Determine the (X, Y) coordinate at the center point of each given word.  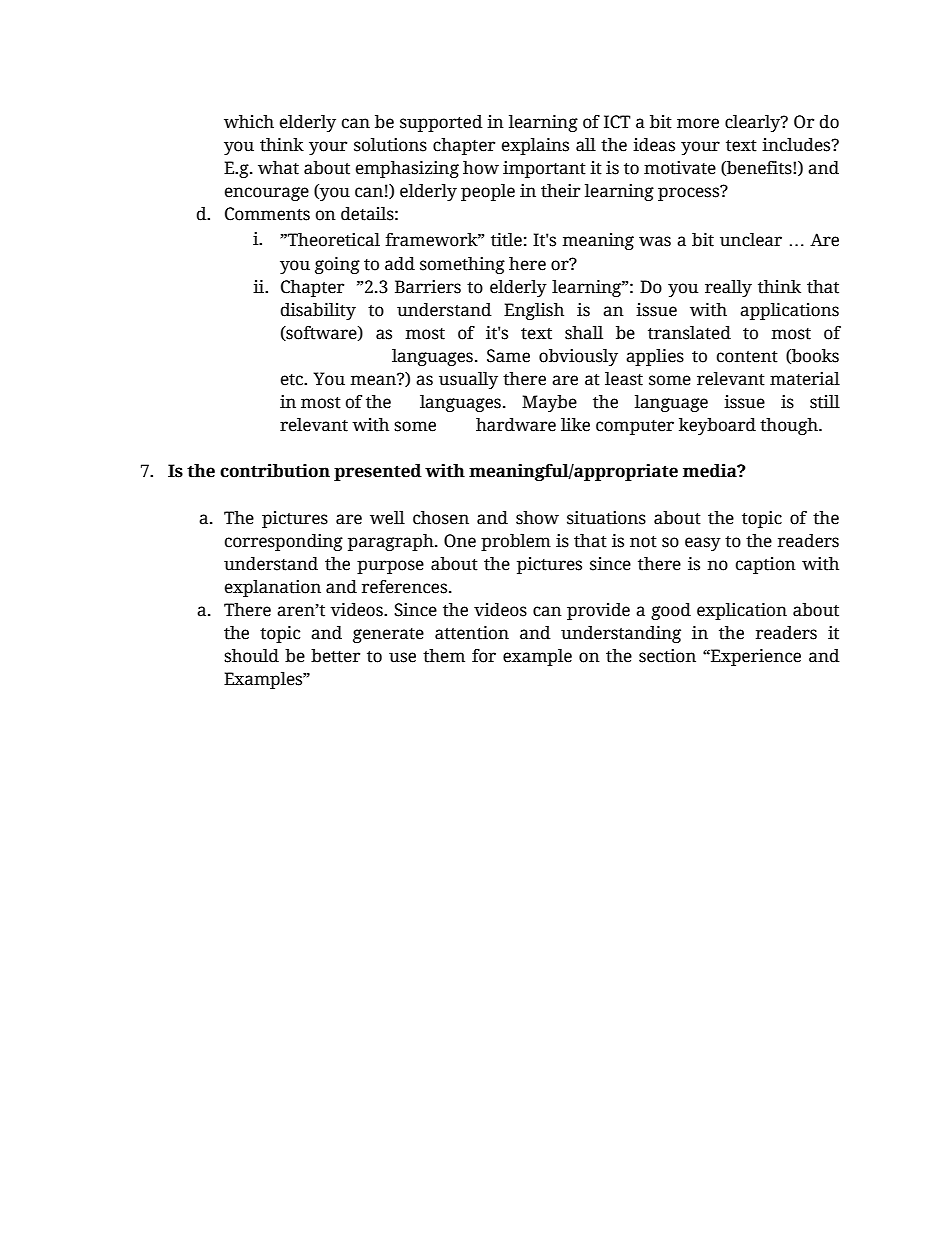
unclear (751, 240)
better (335, 656)
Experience (755, 657)
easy (703, 544)
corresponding (284, 542)
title (506, 240)
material (805, 379)
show (537, 518)
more (698, 123)
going (337, 265)
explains (535, 146)
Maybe (549, 403)
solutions (390, 145)
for (484, 656)
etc (293, 380)
